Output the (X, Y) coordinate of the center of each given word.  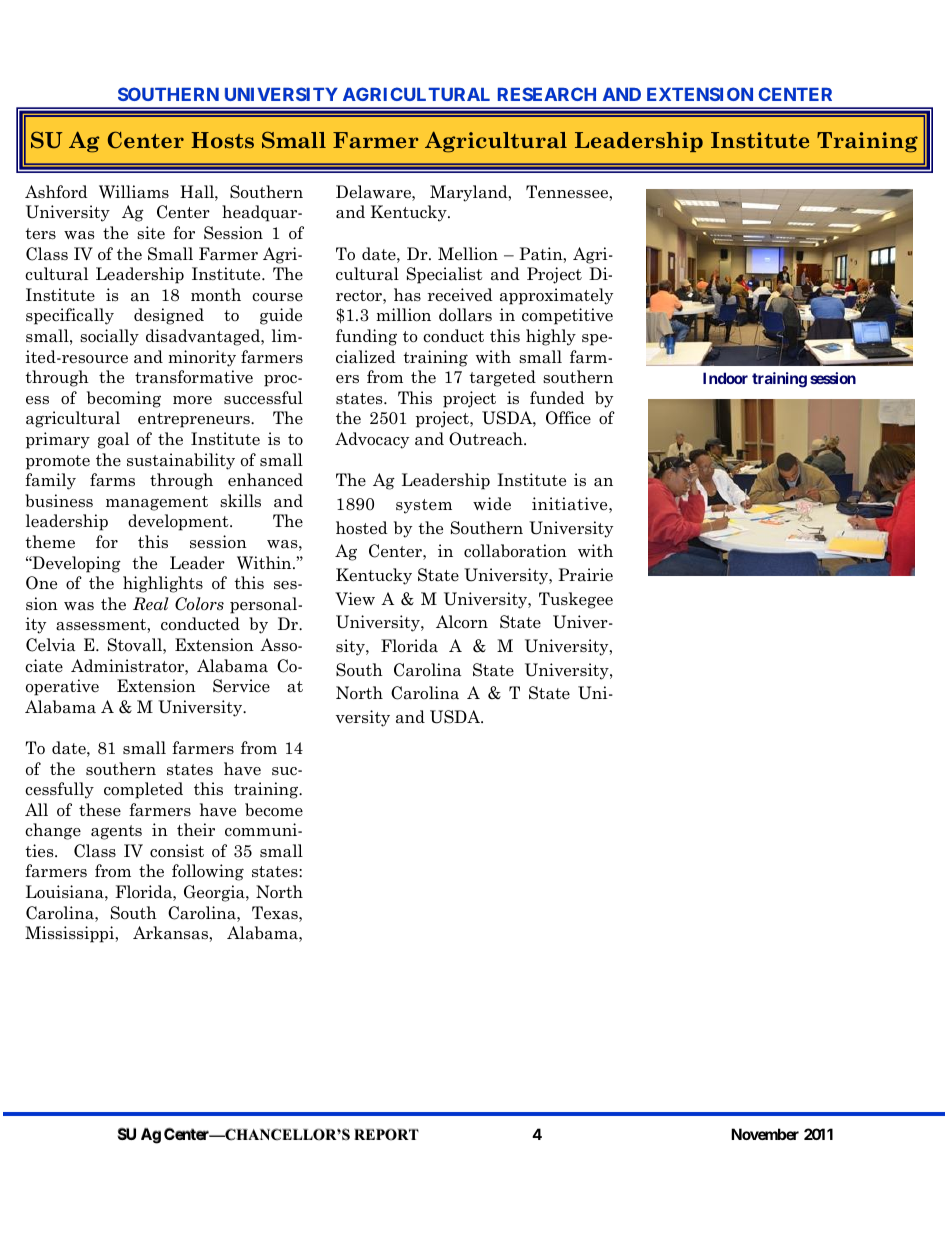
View (355, 599)
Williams (134, 192)
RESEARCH (547, 94)
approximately (556, 296)
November (765, 1134)
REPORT (386, 1134)
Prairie (585, 575)
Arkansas (171, 933)
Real (151, 603)
